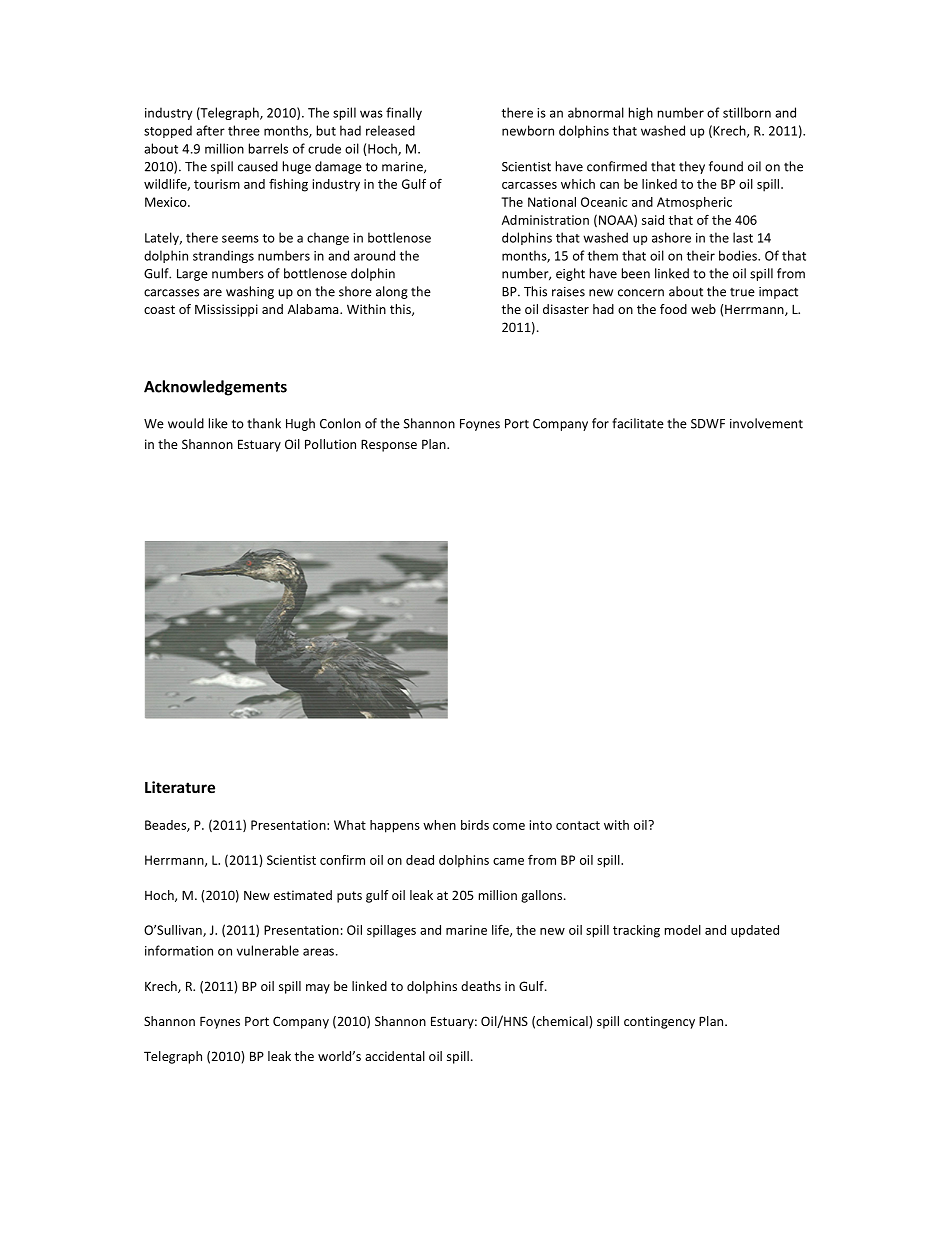  What do you see at coordinates (318, 989) in the screenshot?
I see `may` at bounding box center [318, 989].
